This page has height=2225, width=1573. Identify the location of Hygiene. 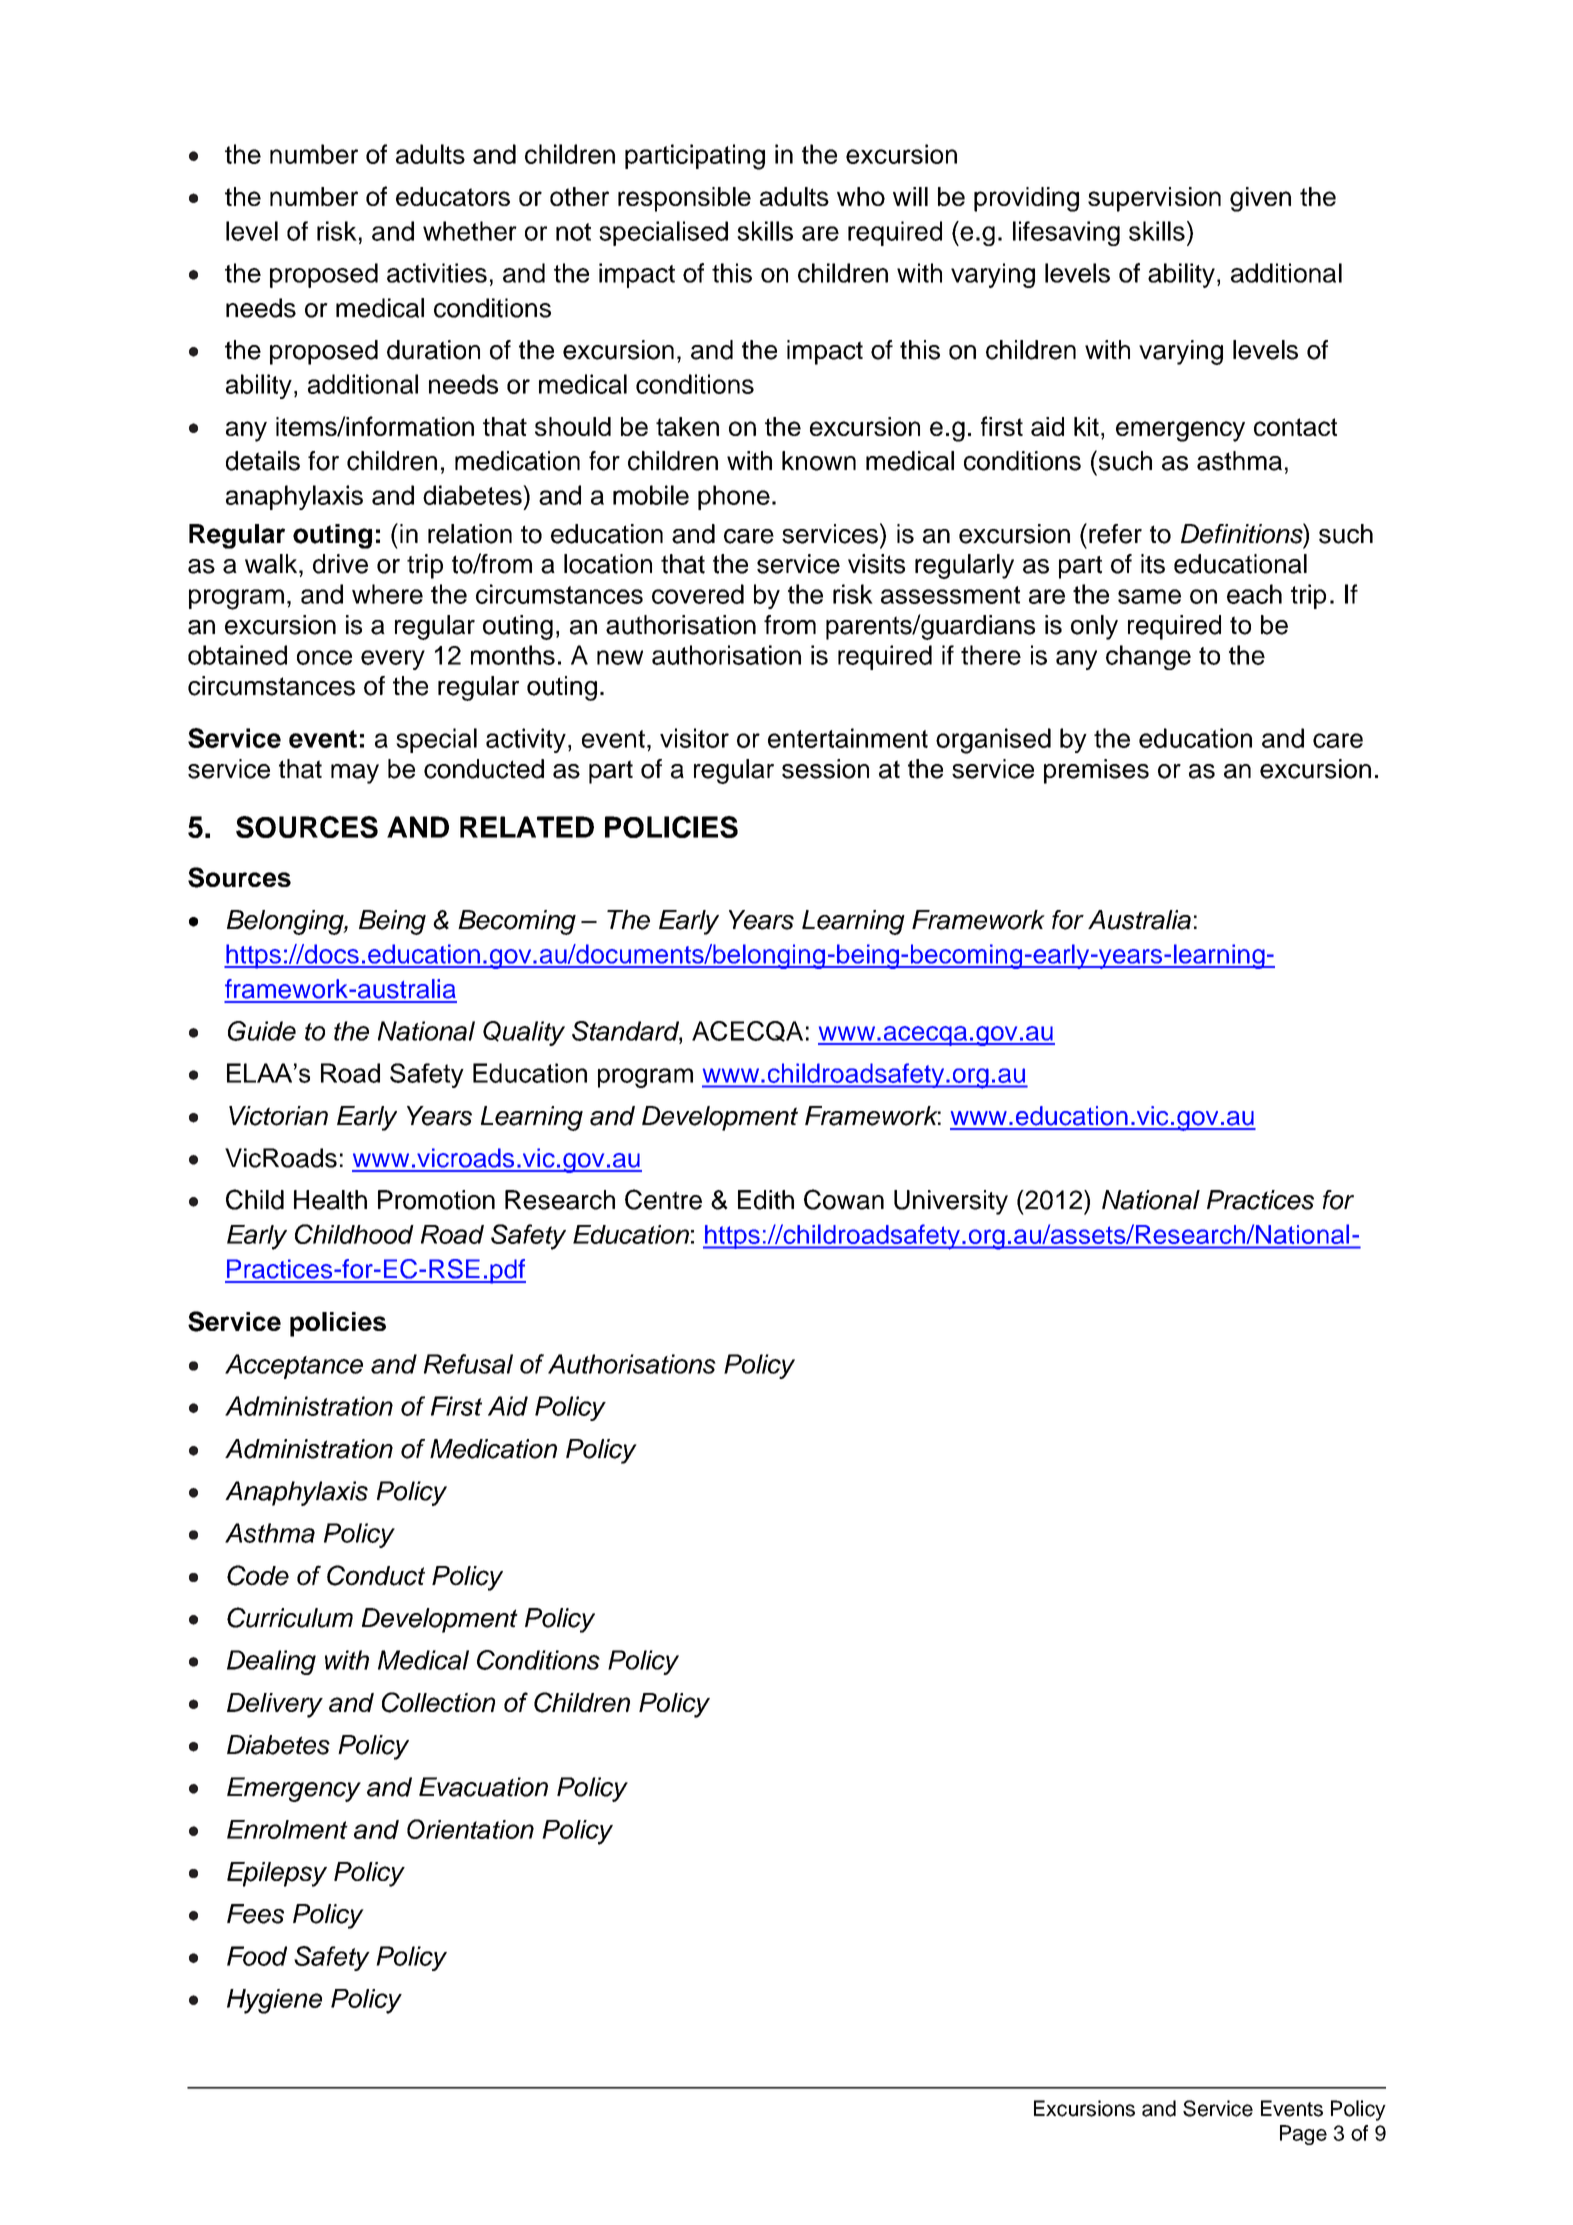
(274, 2001).
